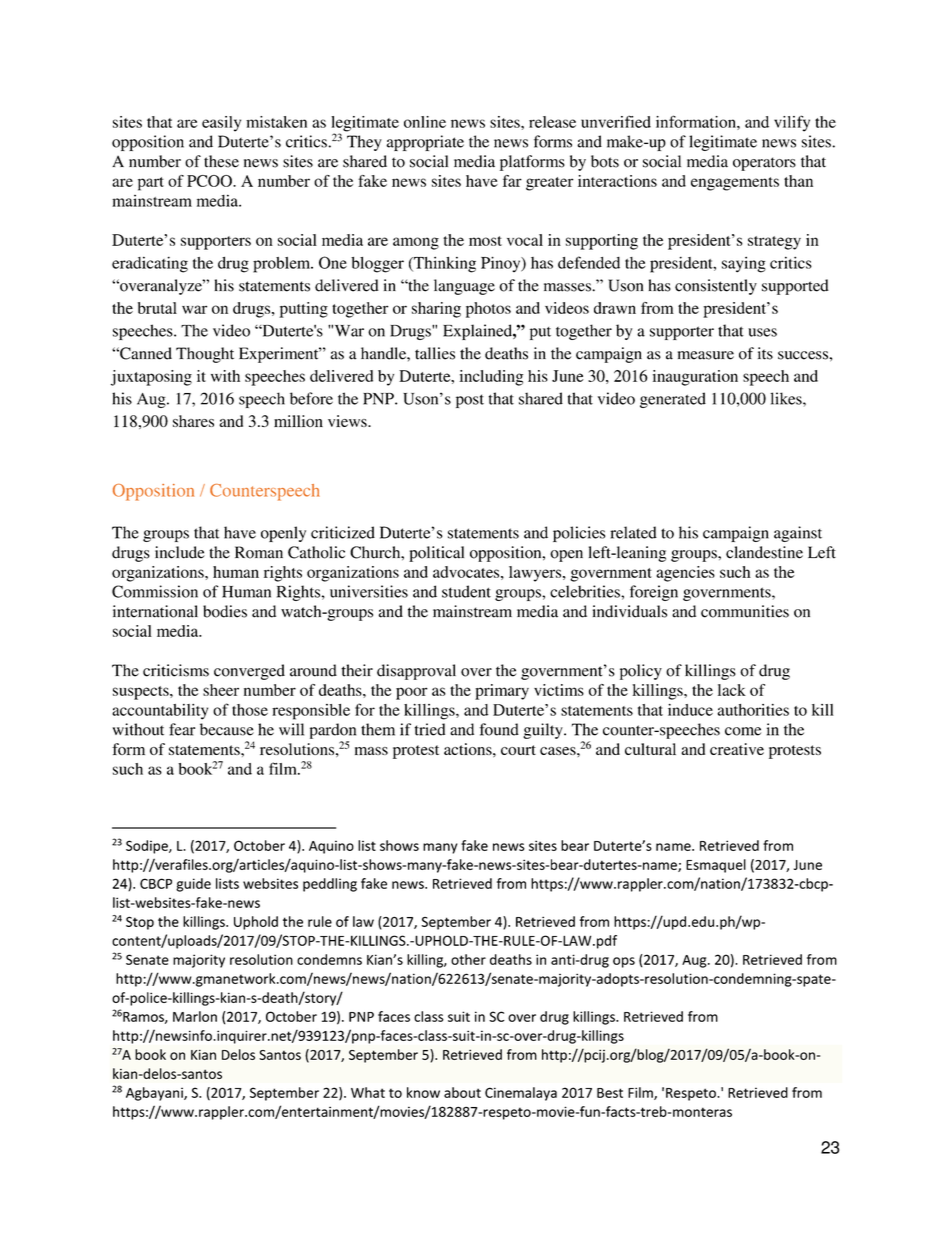  Describe the element at coordinates (470, 401) in the image. I see `post` at that location.
